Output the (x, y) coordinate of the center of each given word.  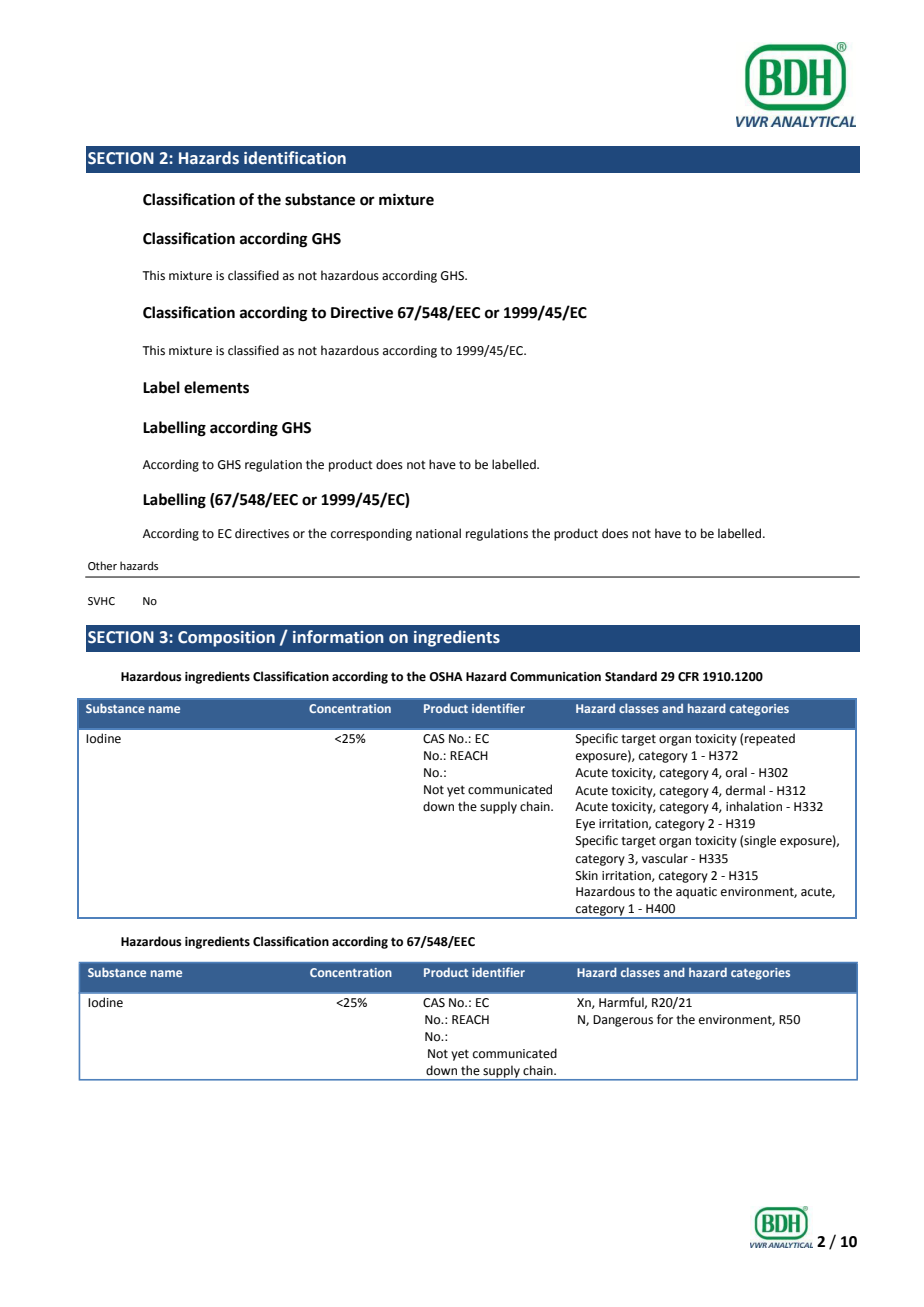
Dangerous (623, 1021)
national (438, 533)
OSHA (446, 677)
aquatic (696, 893)
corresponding (371, 534)
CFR (688, 677)
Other (102, 565)
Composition (226, 639)
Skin (587, 875)
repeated (770, 739)
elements (216, 387)
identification (295, 158)
